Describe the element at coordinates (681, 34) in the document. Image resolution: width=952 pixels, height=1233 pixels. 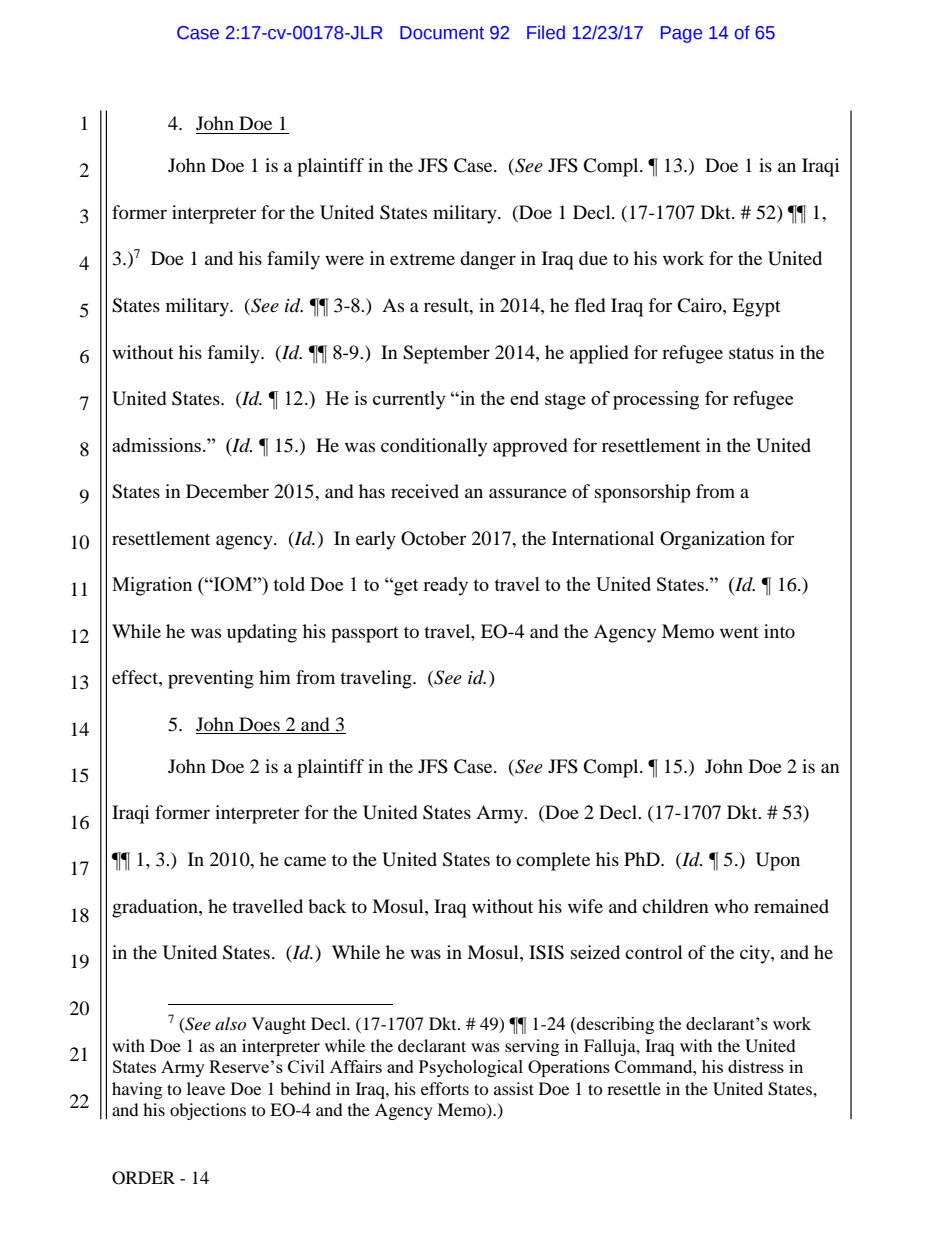
I see `Page` at that location.
